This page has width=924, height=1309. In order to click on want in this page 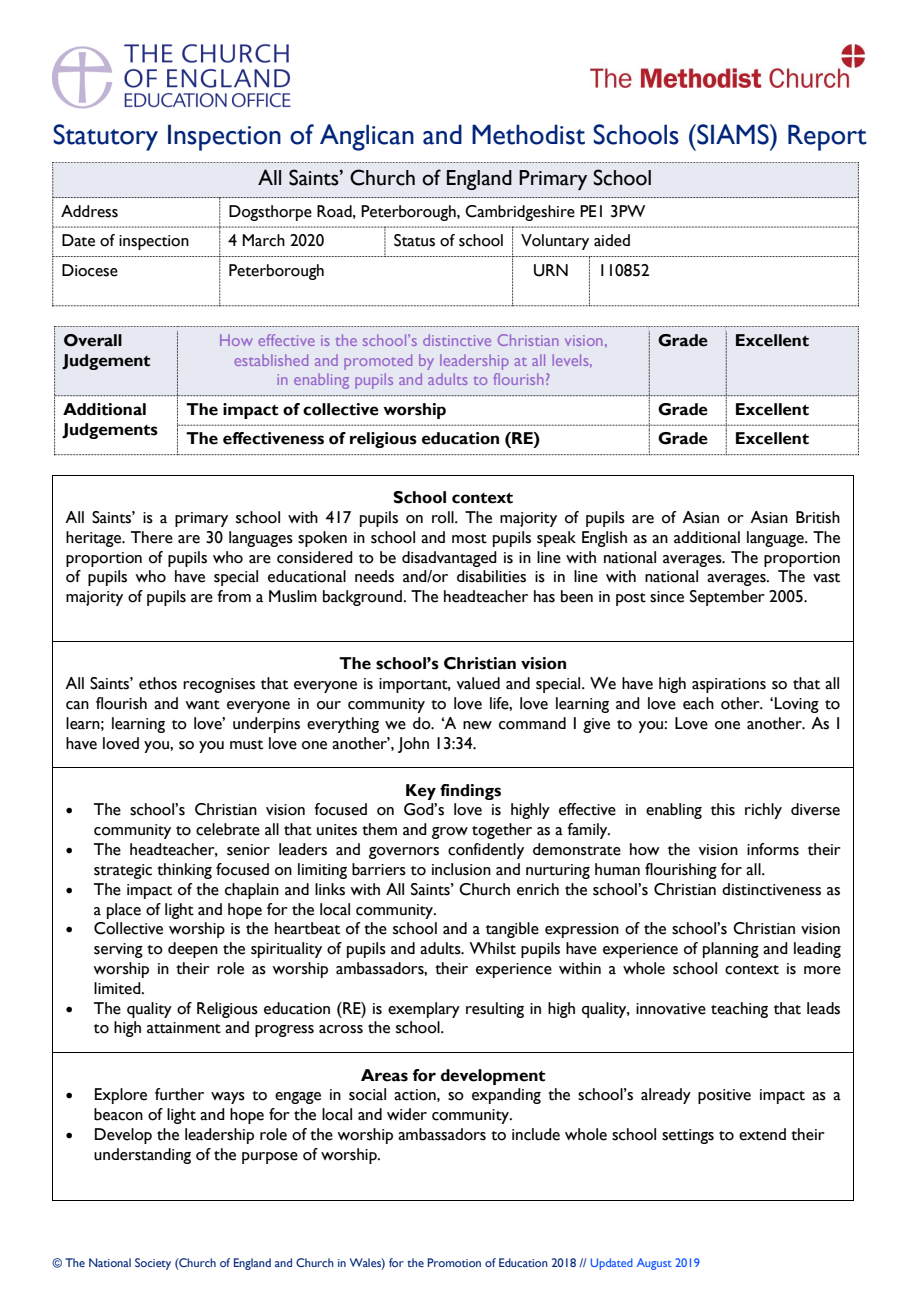, I will do `click(202, 705)`.
